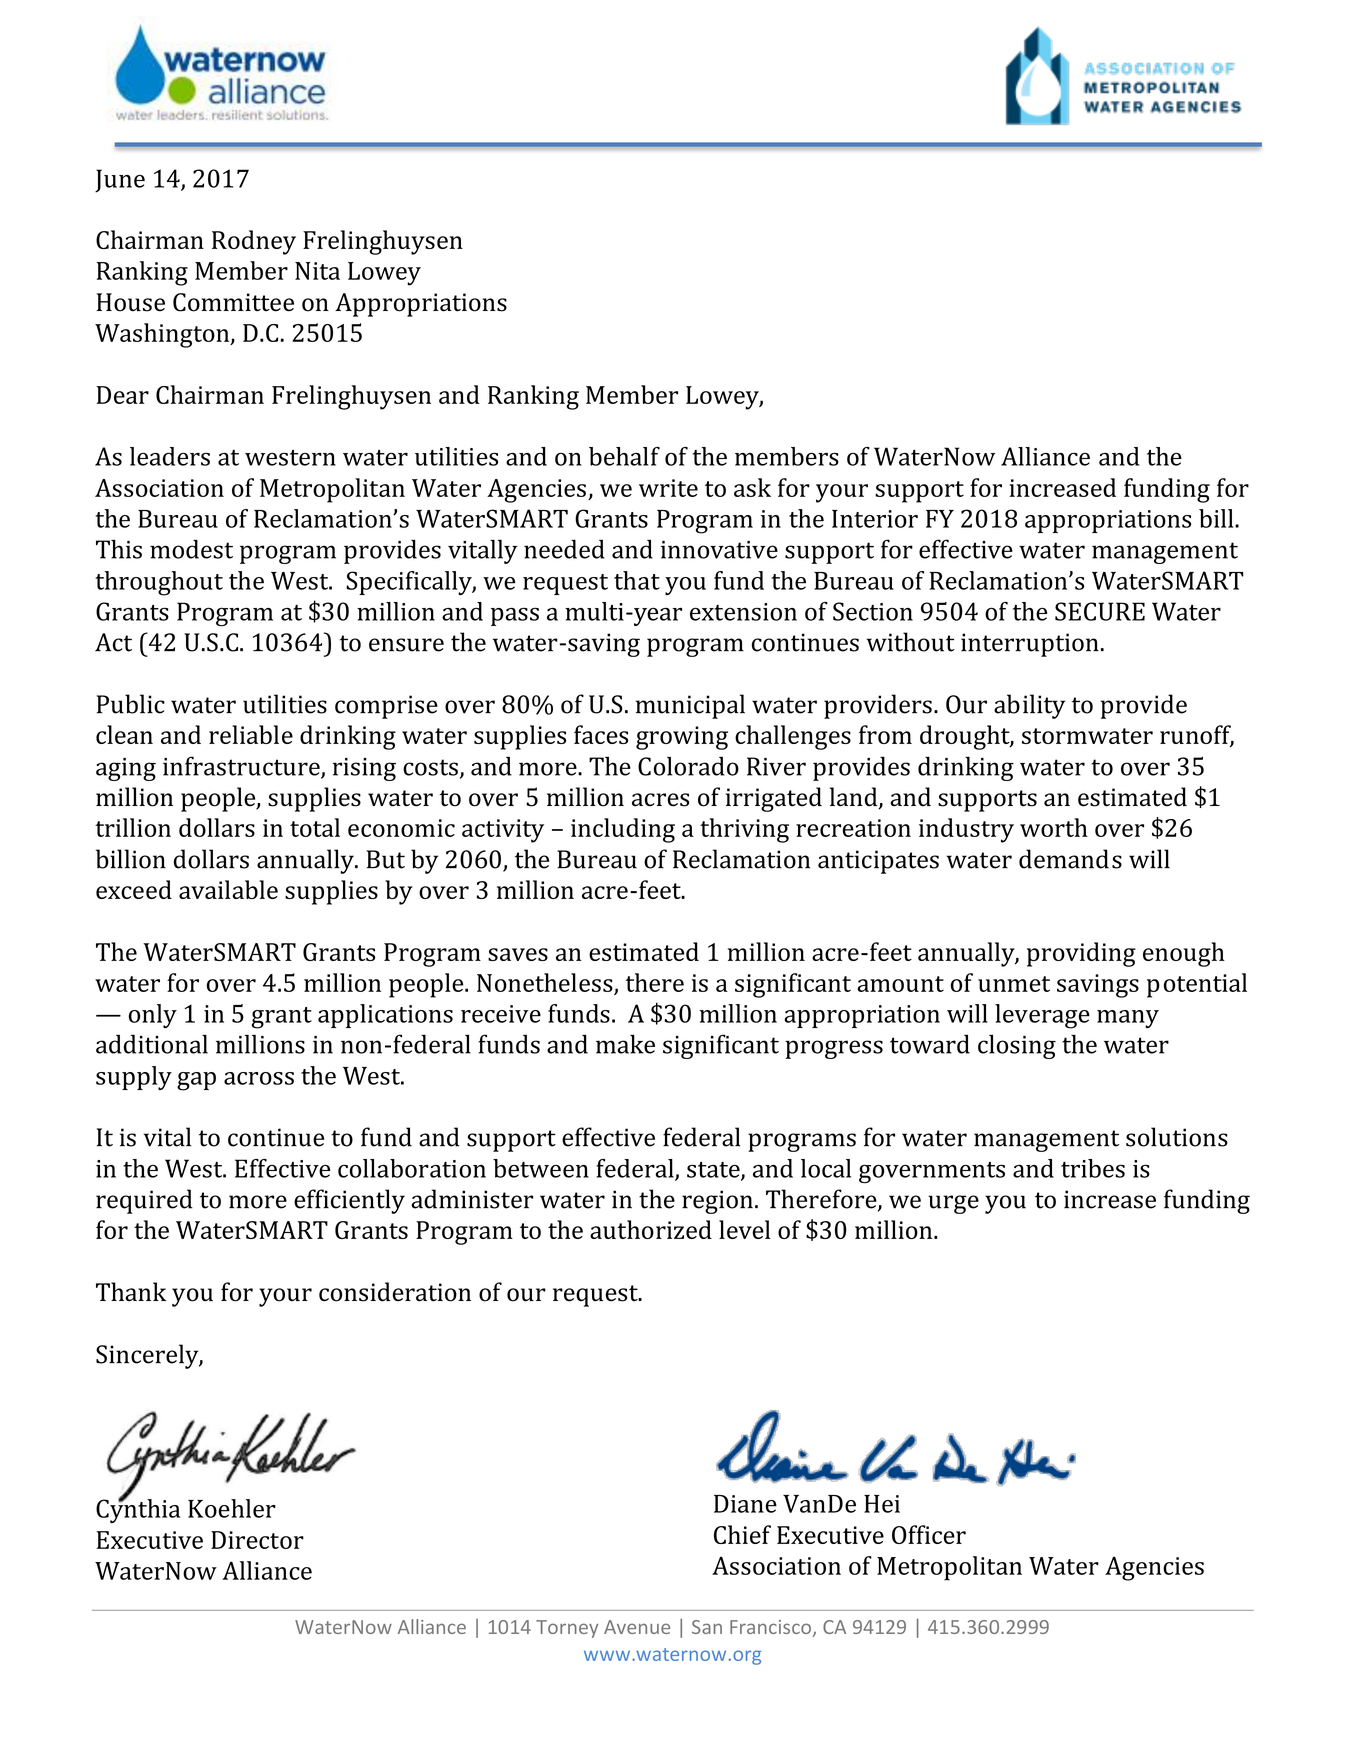 This screenshot has height=1740, width=1345. Describe the element at coordinates (690, 706) in the screenshot. I see `municipal` at that location.
